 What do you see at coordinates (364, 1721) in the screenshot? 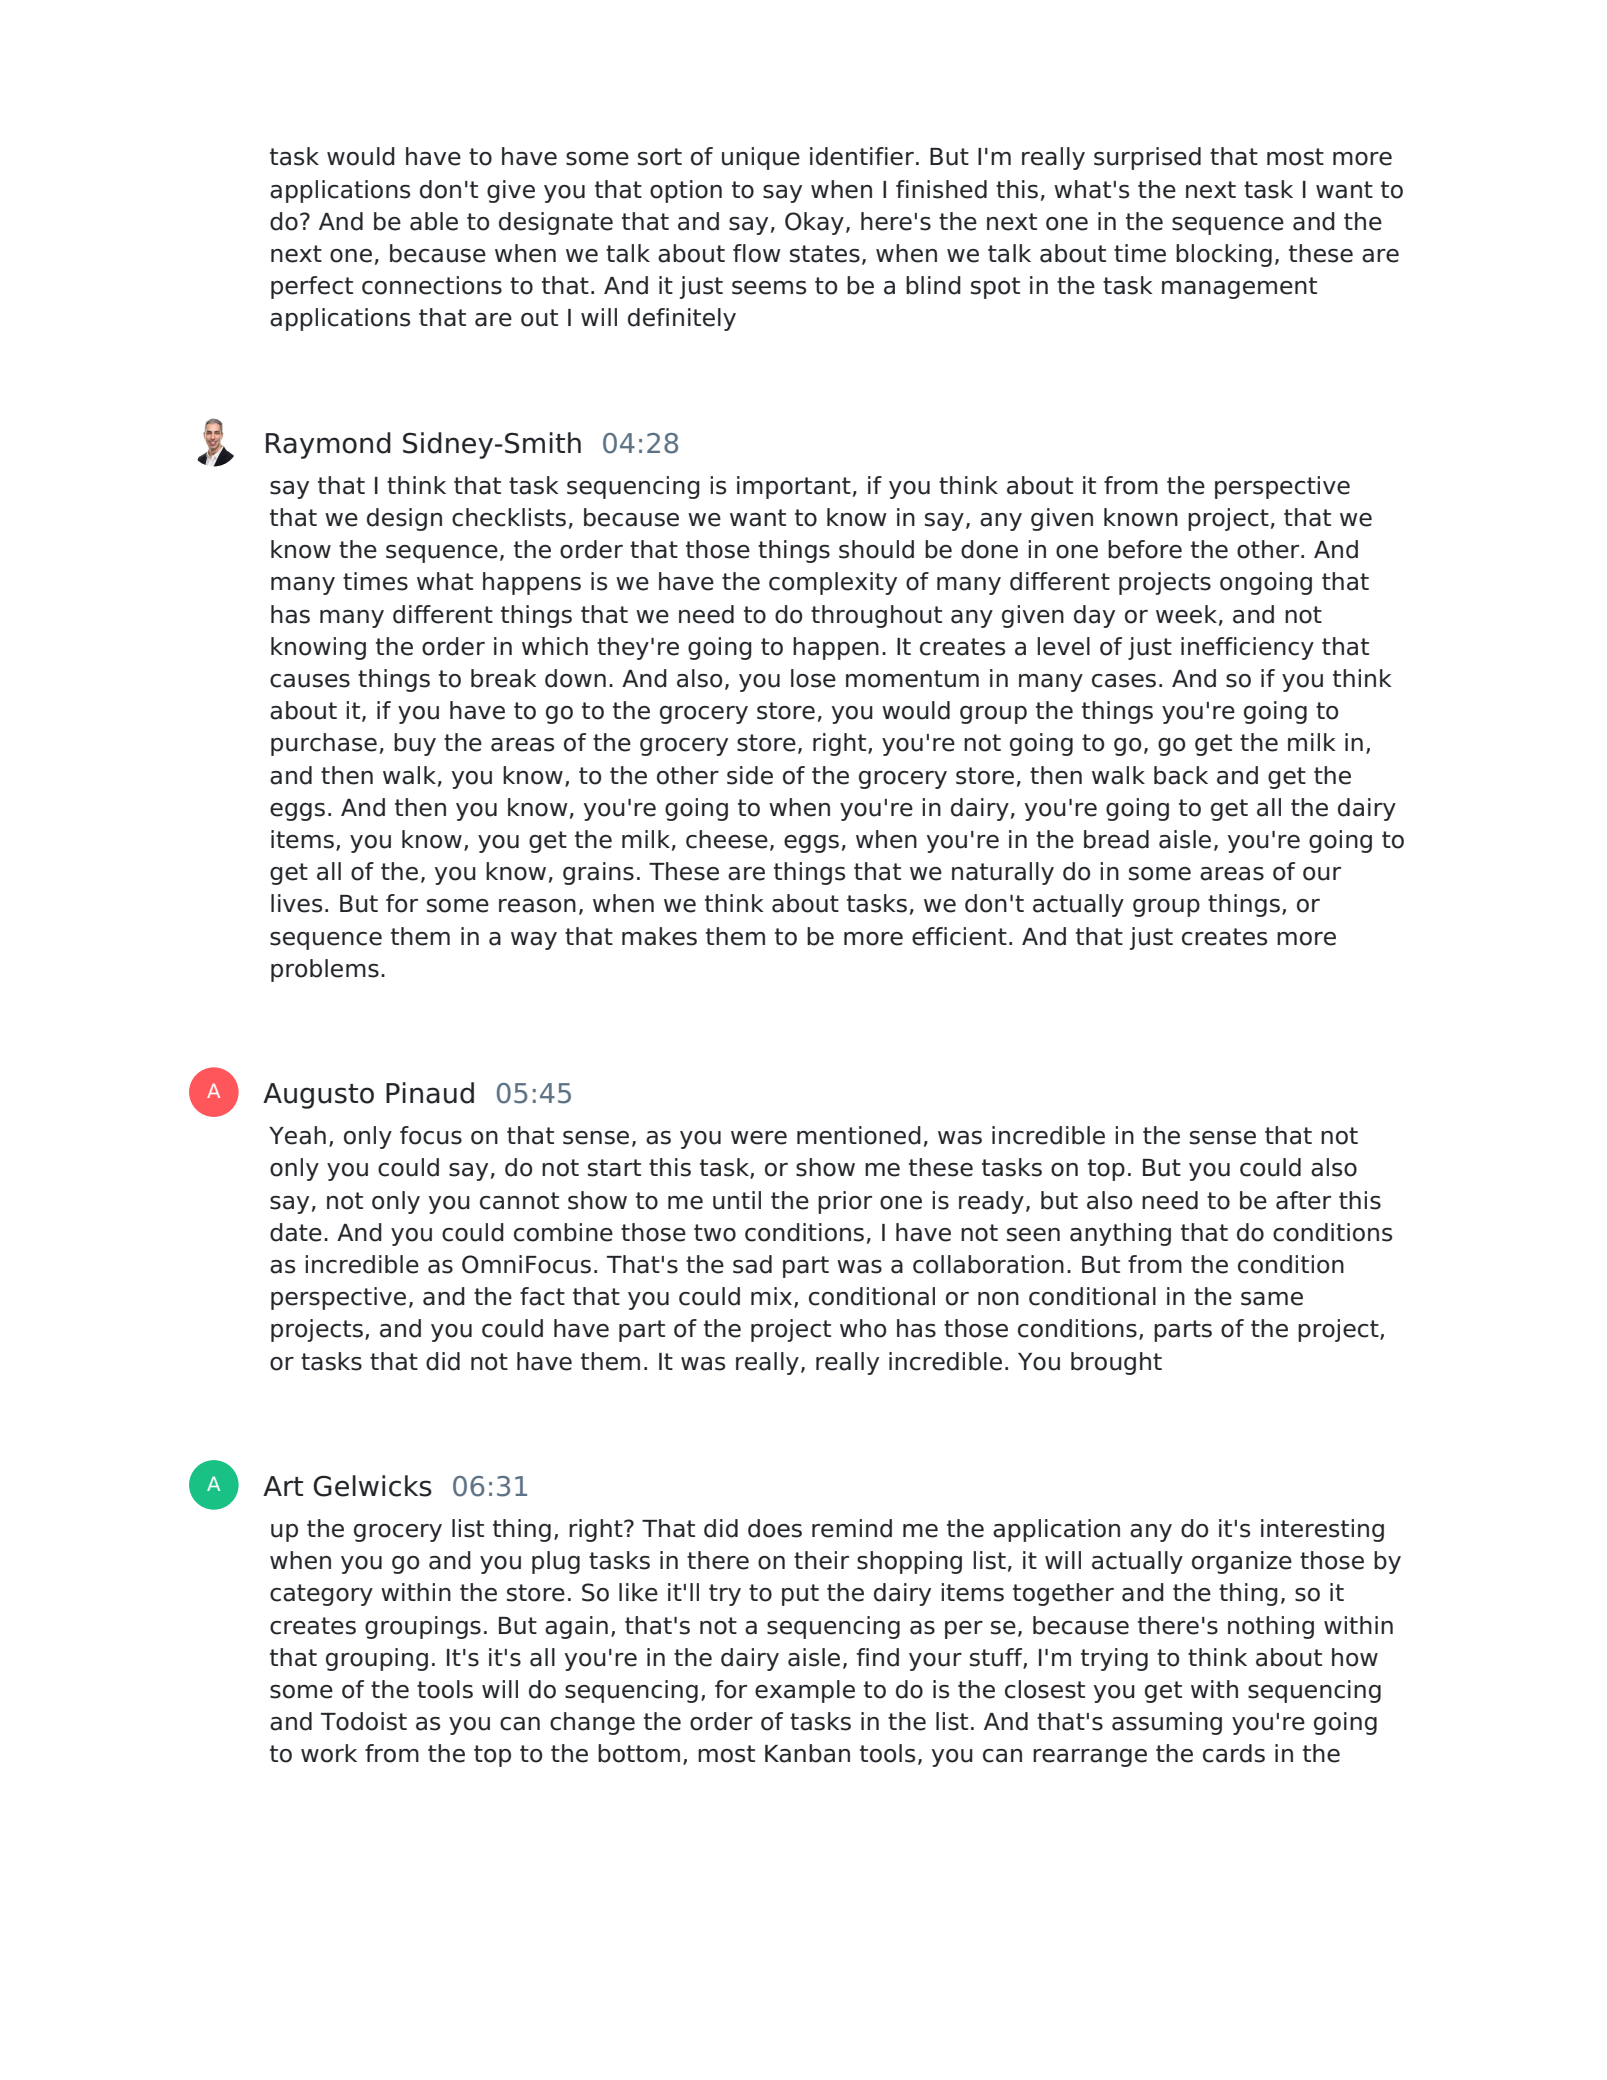
I see `Todoist` at bounding box center [364, 1721].
